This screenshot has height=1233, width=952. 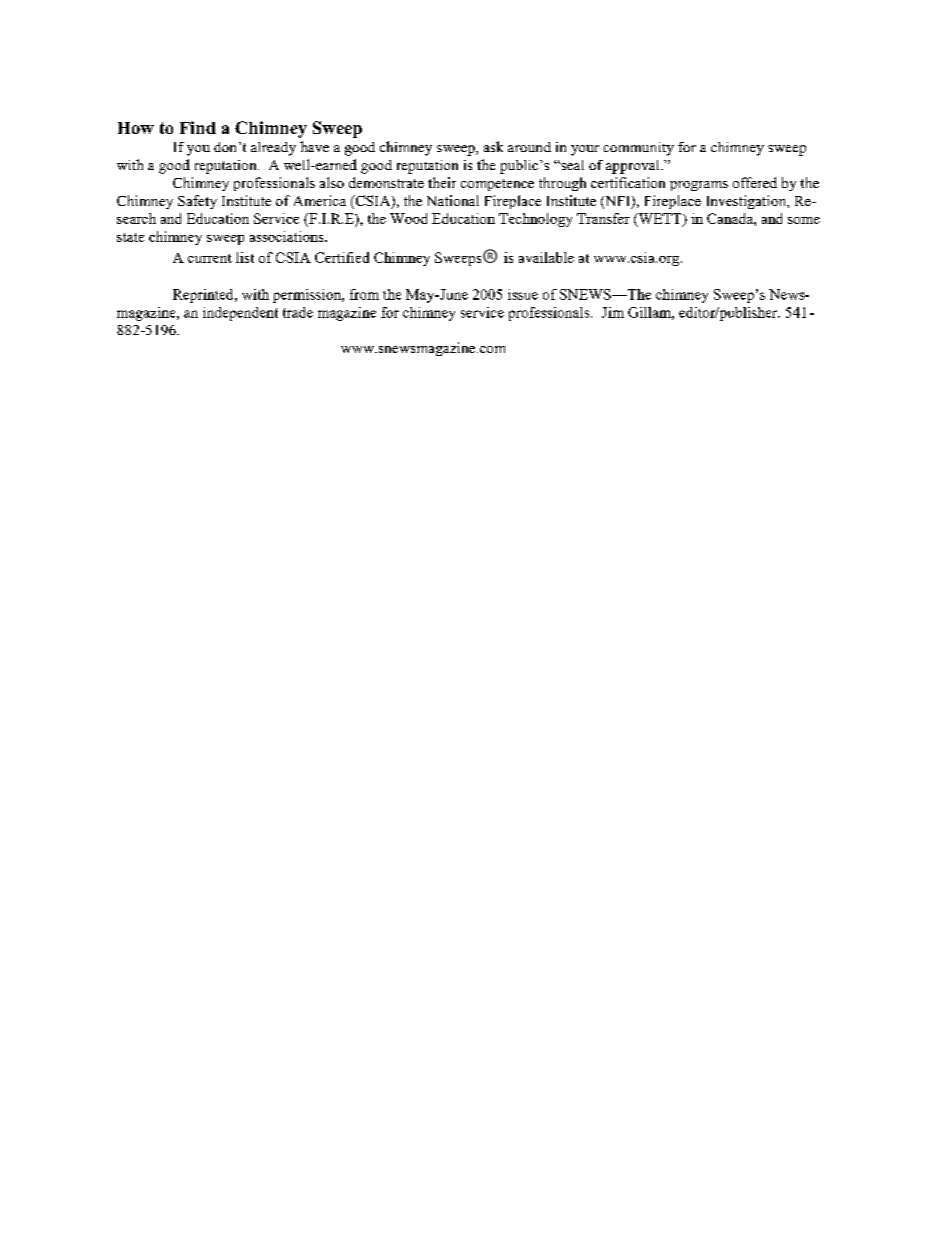 I want to click on Wood, so click(x=408, y=218).
